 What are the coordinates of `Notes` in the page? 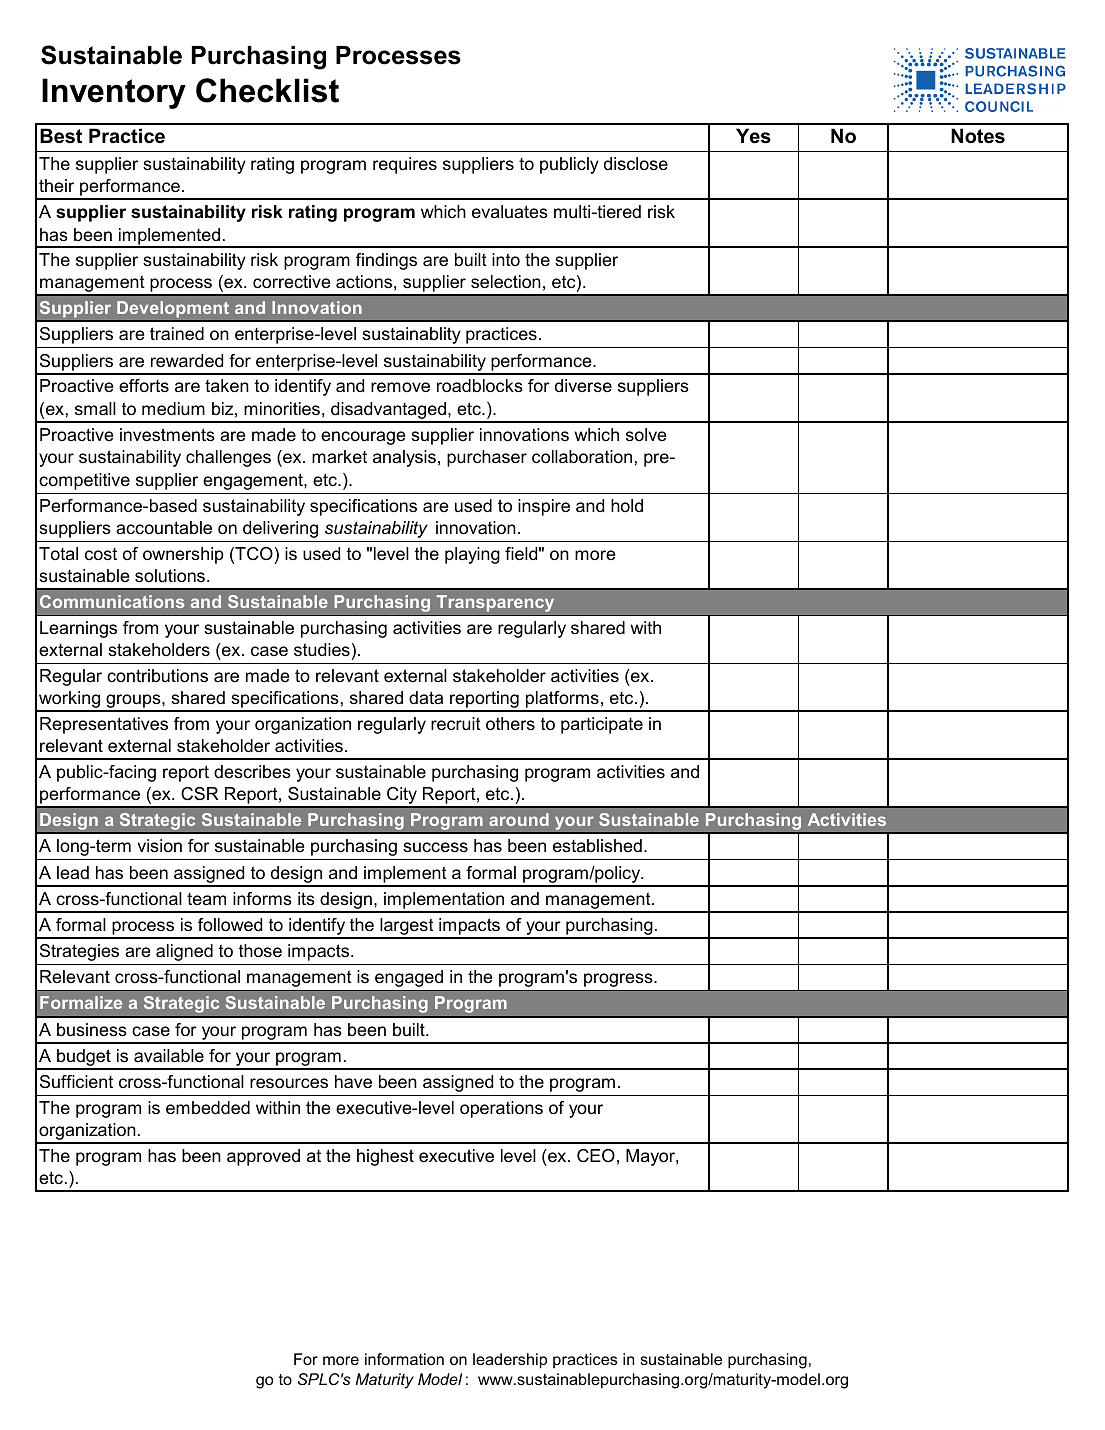 It's located at (978, 136).
